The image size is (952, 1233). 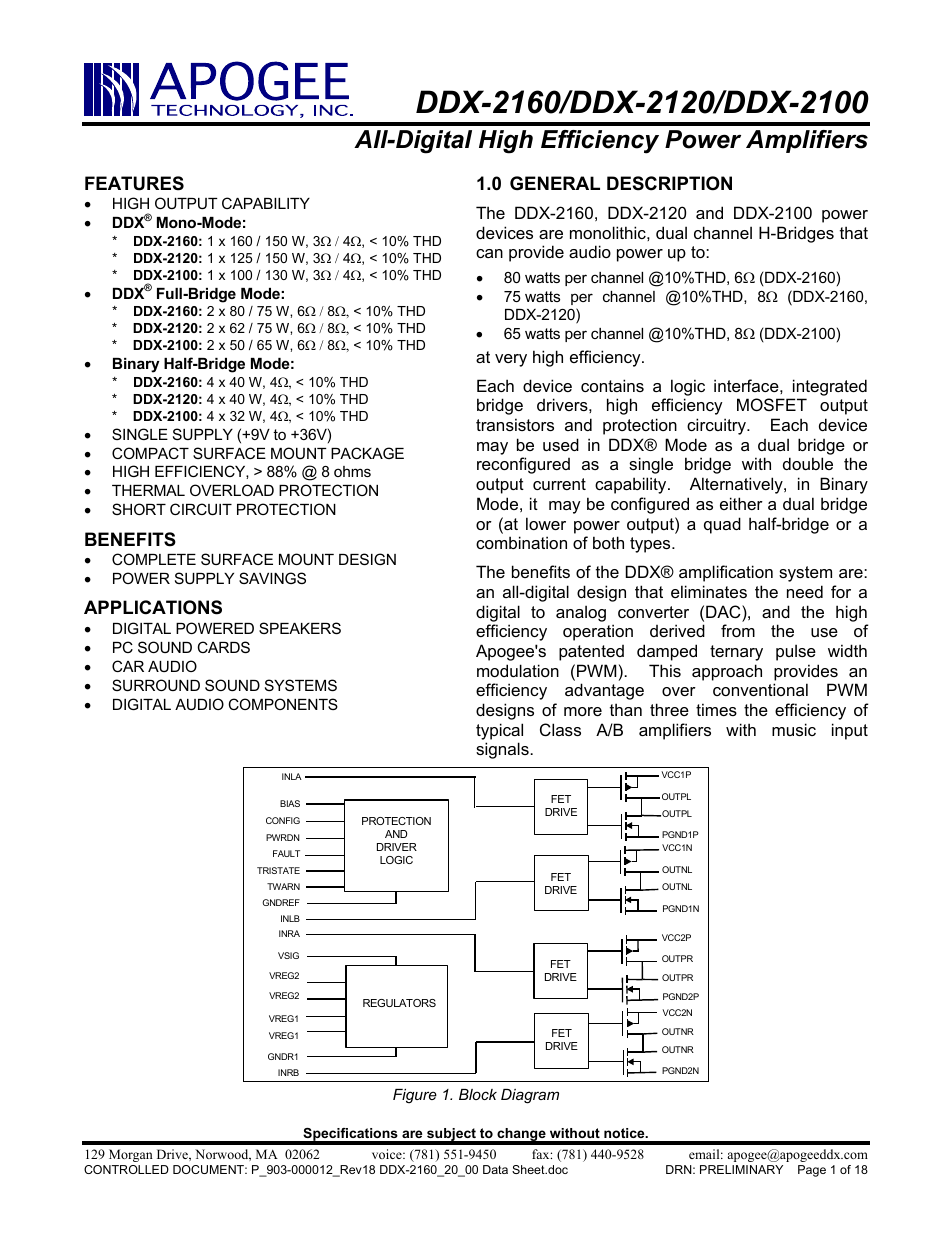 What do you see at coordinates (515, 424) in the screenshot?
I see `transistors` at bounding box center [515, 424].
